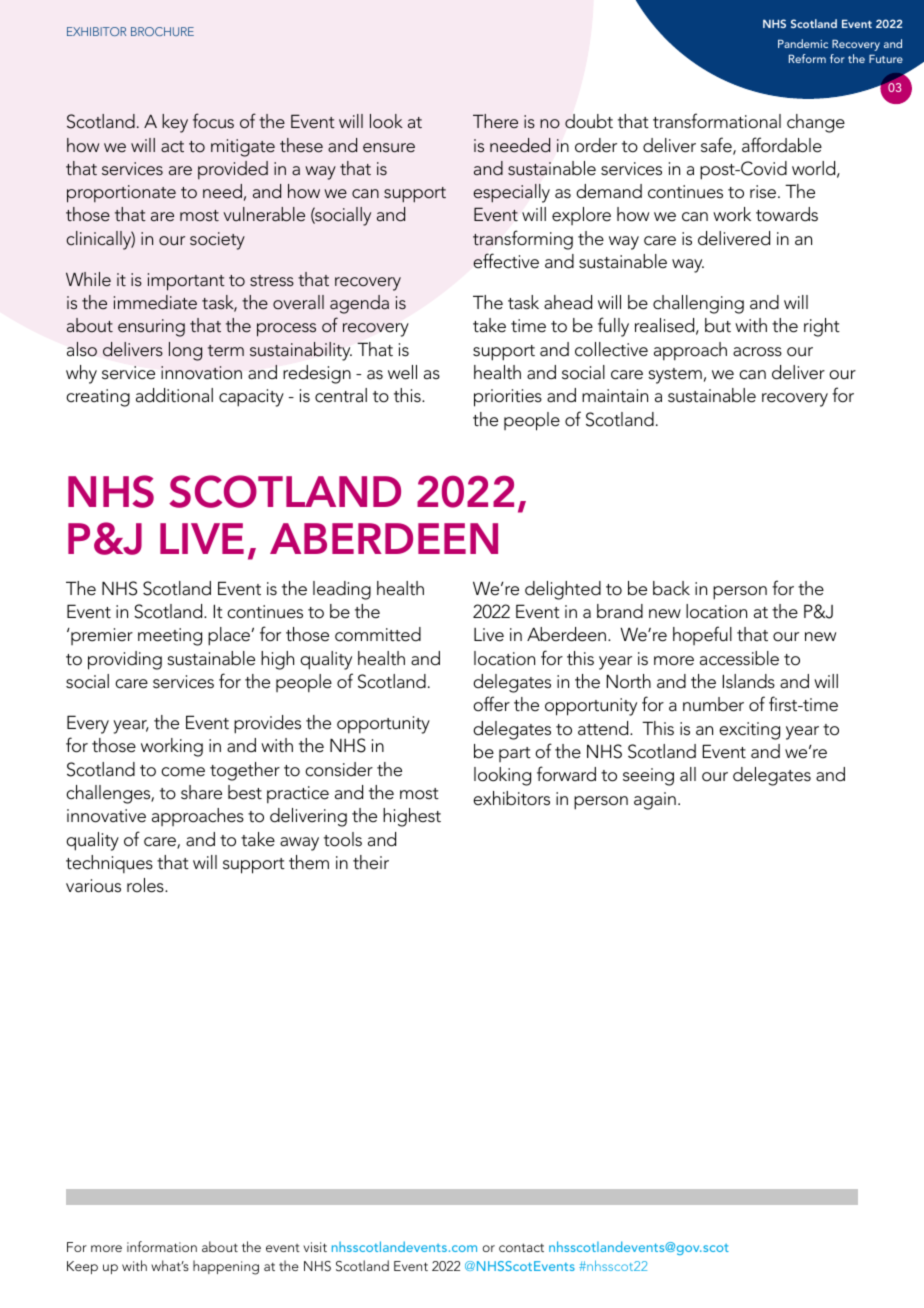  I want to click on across, so click(757, 352).
